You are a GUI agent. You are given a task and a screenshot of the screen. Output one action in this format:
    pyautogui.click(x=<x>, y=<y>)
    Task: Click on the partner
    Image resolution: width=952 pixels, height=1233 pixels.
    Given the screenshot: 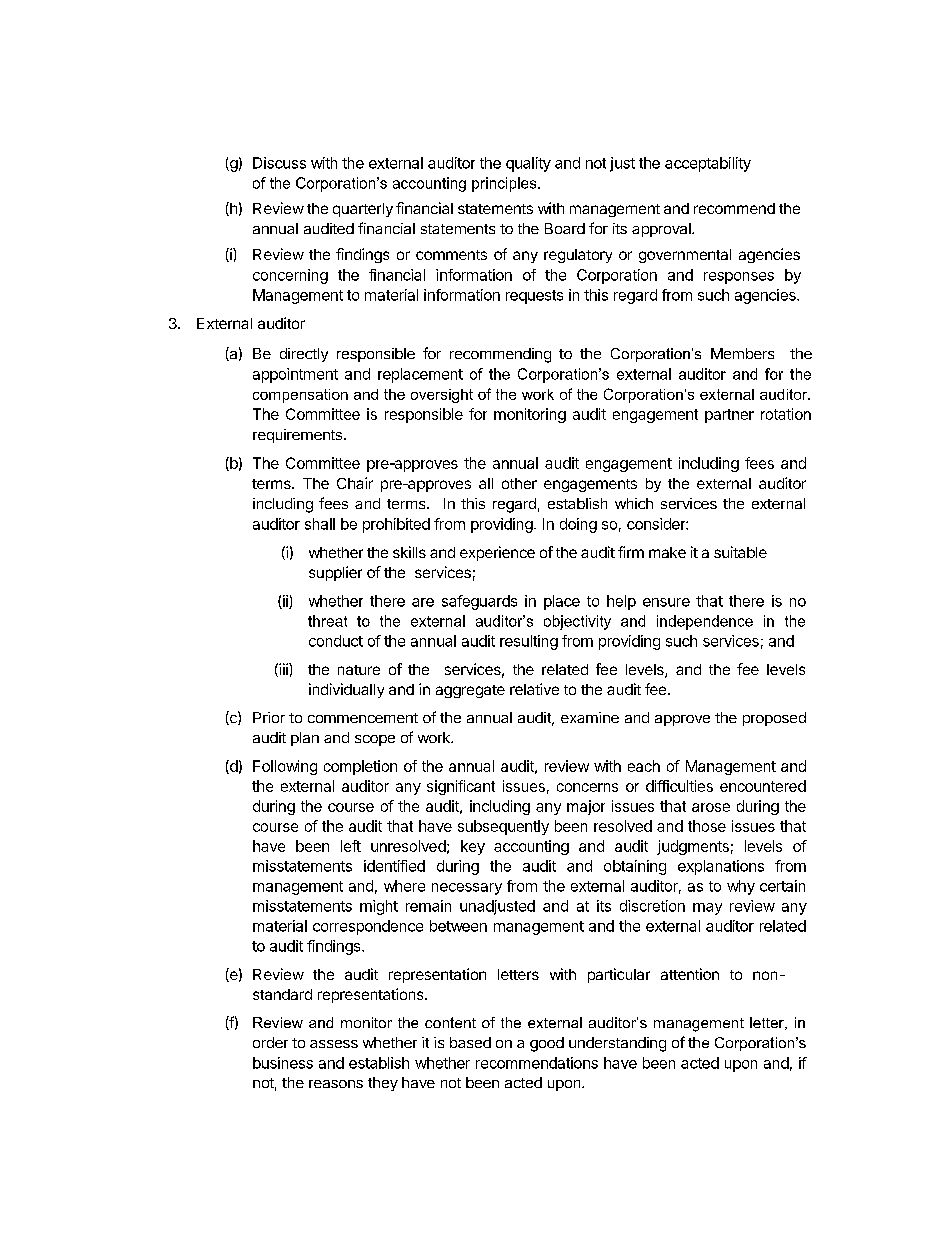 What is the action you would take?
    pyautogui.click(x=729, y=416)
